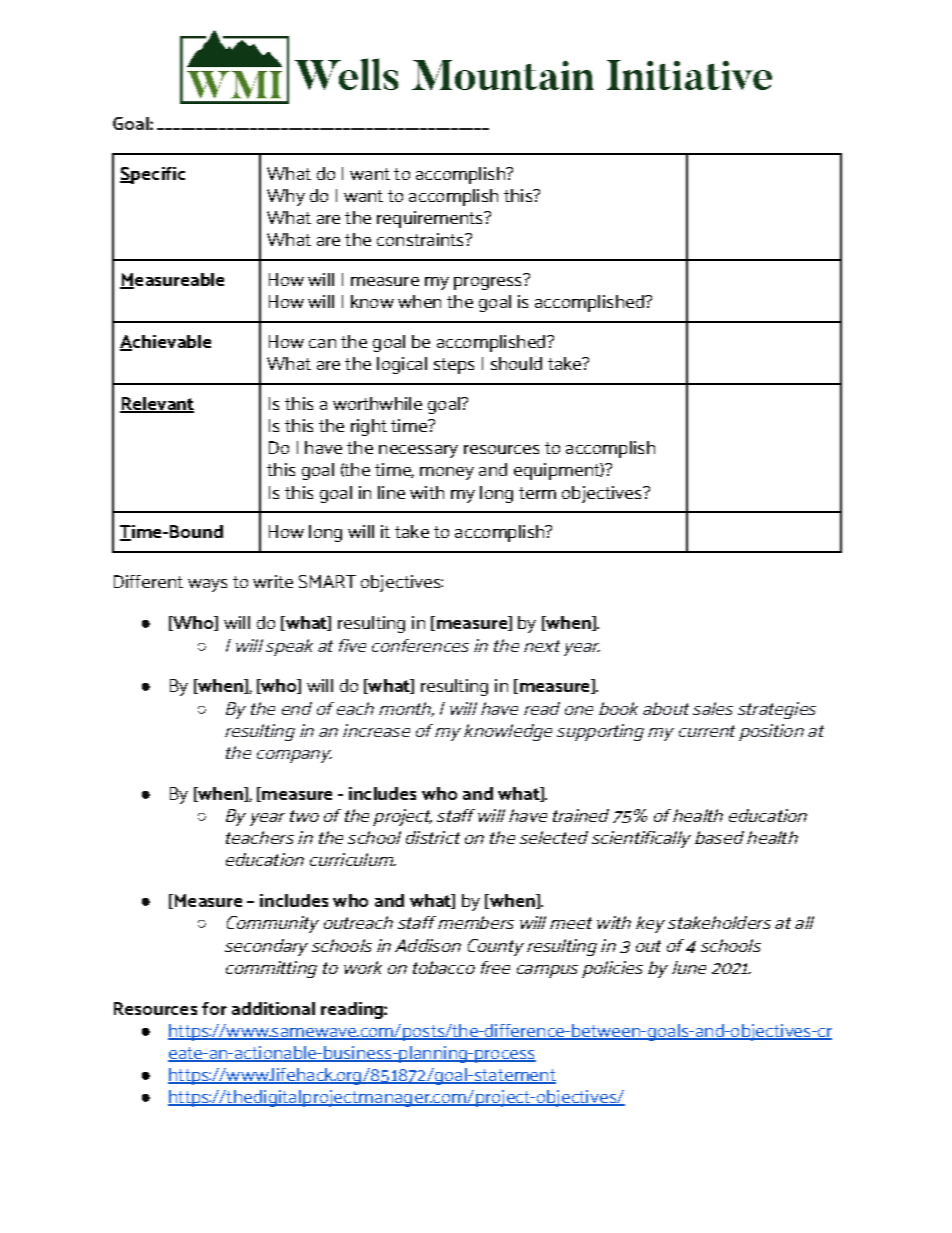  Describe the element at coordinates (391, 492) in the screenshot. I see `line` at that location.
